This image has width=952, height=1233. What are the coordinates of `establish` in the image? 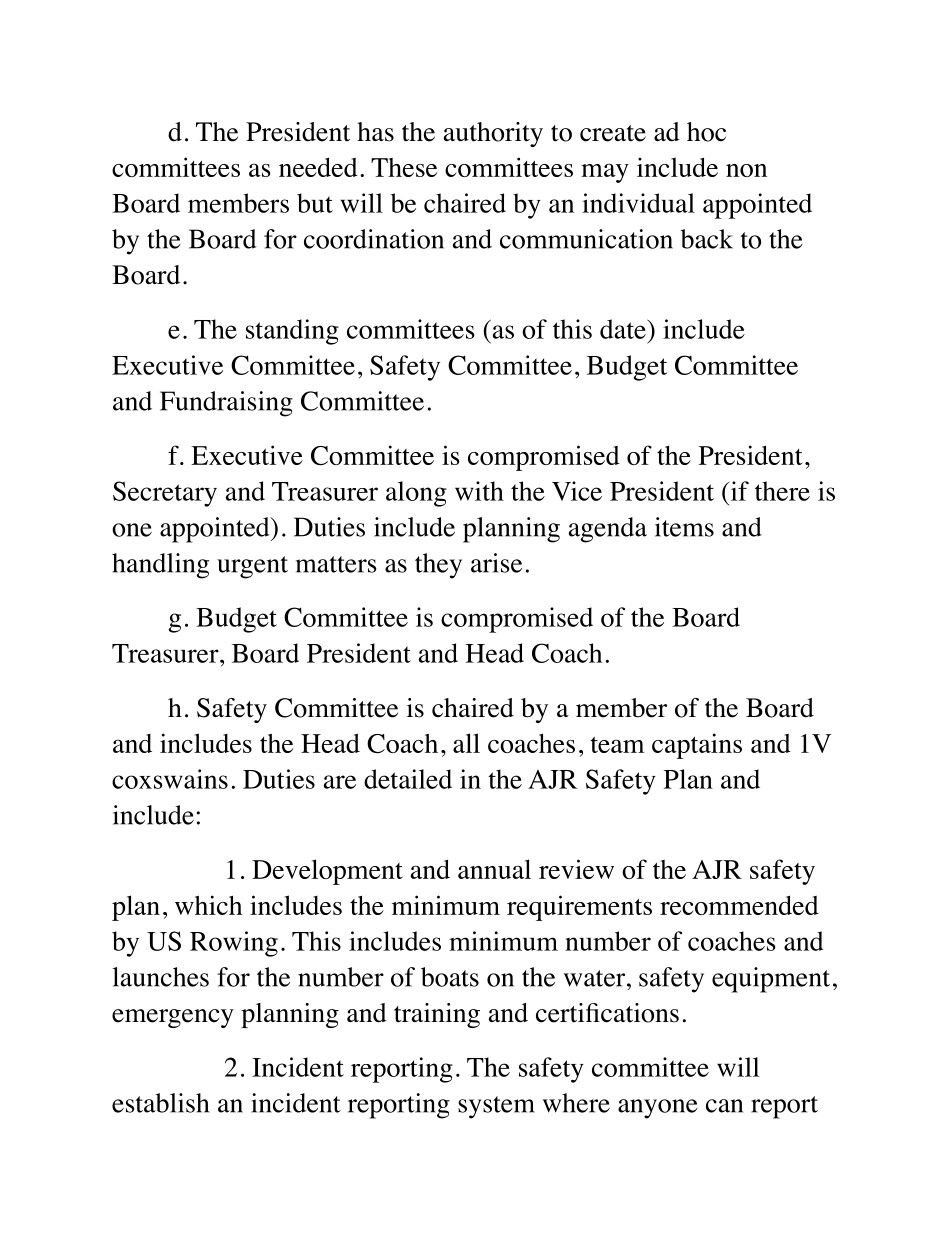 It's located at (160, 1103).
